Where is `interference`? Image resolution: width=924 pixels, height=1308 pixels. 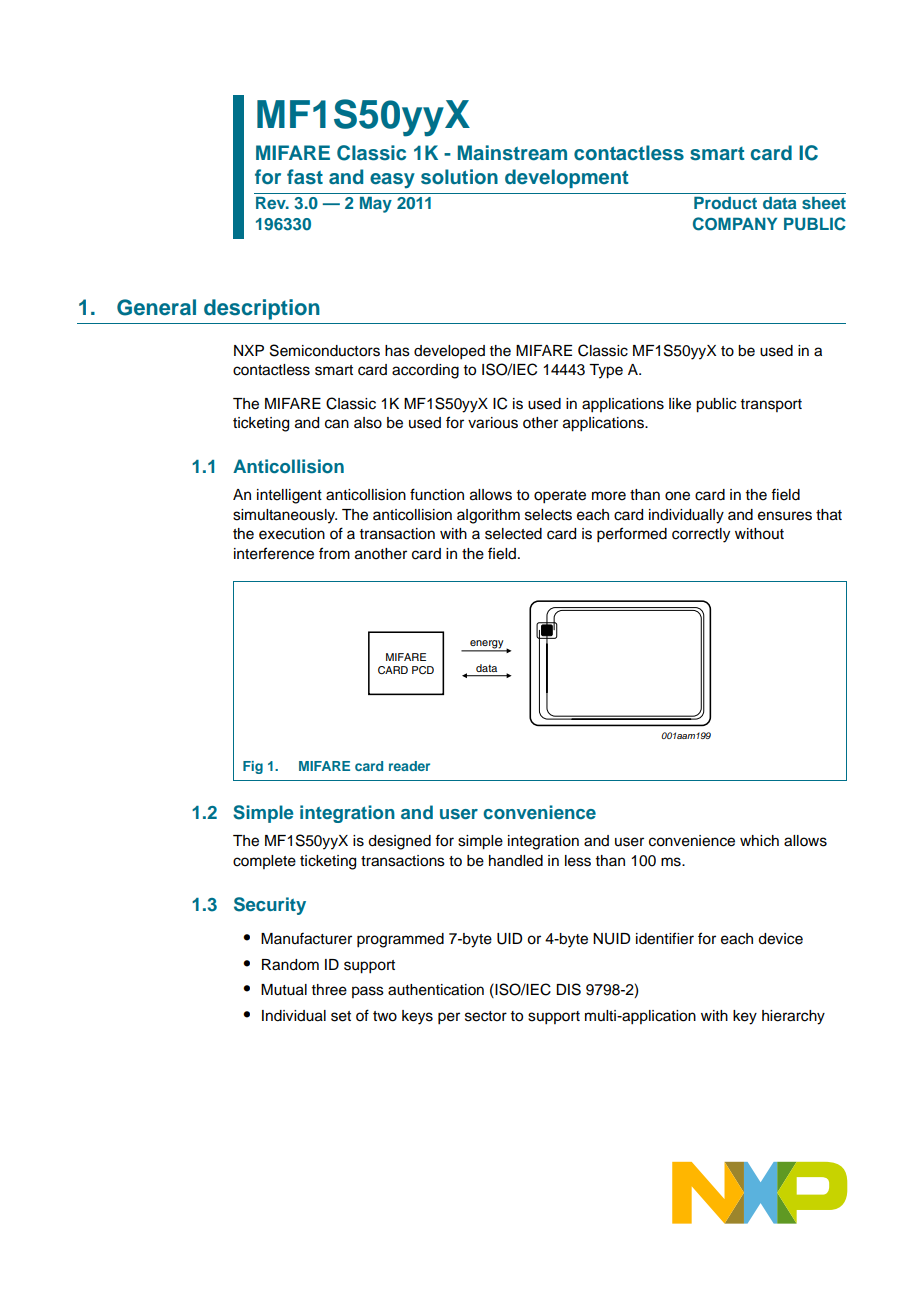
interference is located at coordinates (274, 553).
